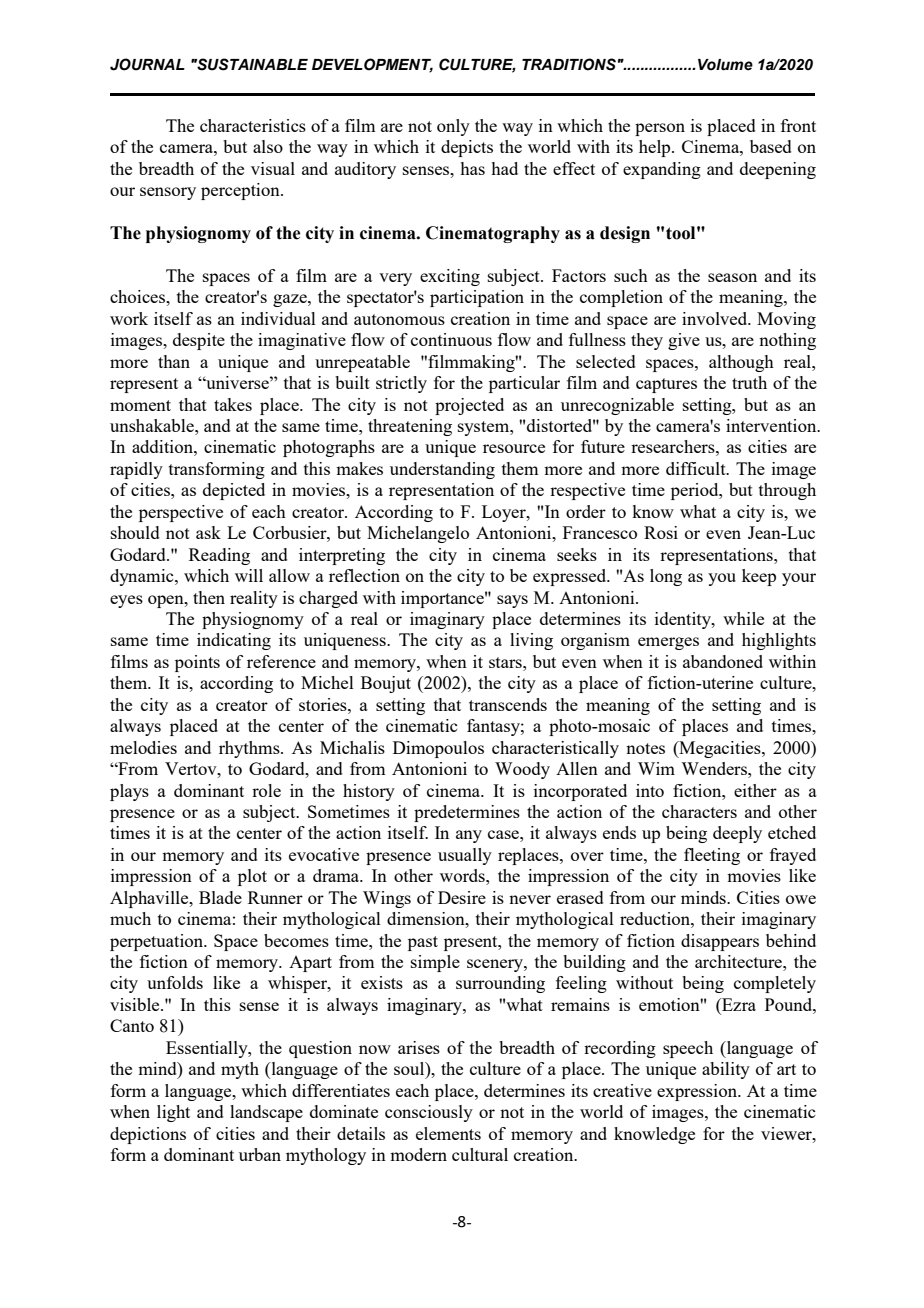  I want to click on characteristics, so click(253, 125).
